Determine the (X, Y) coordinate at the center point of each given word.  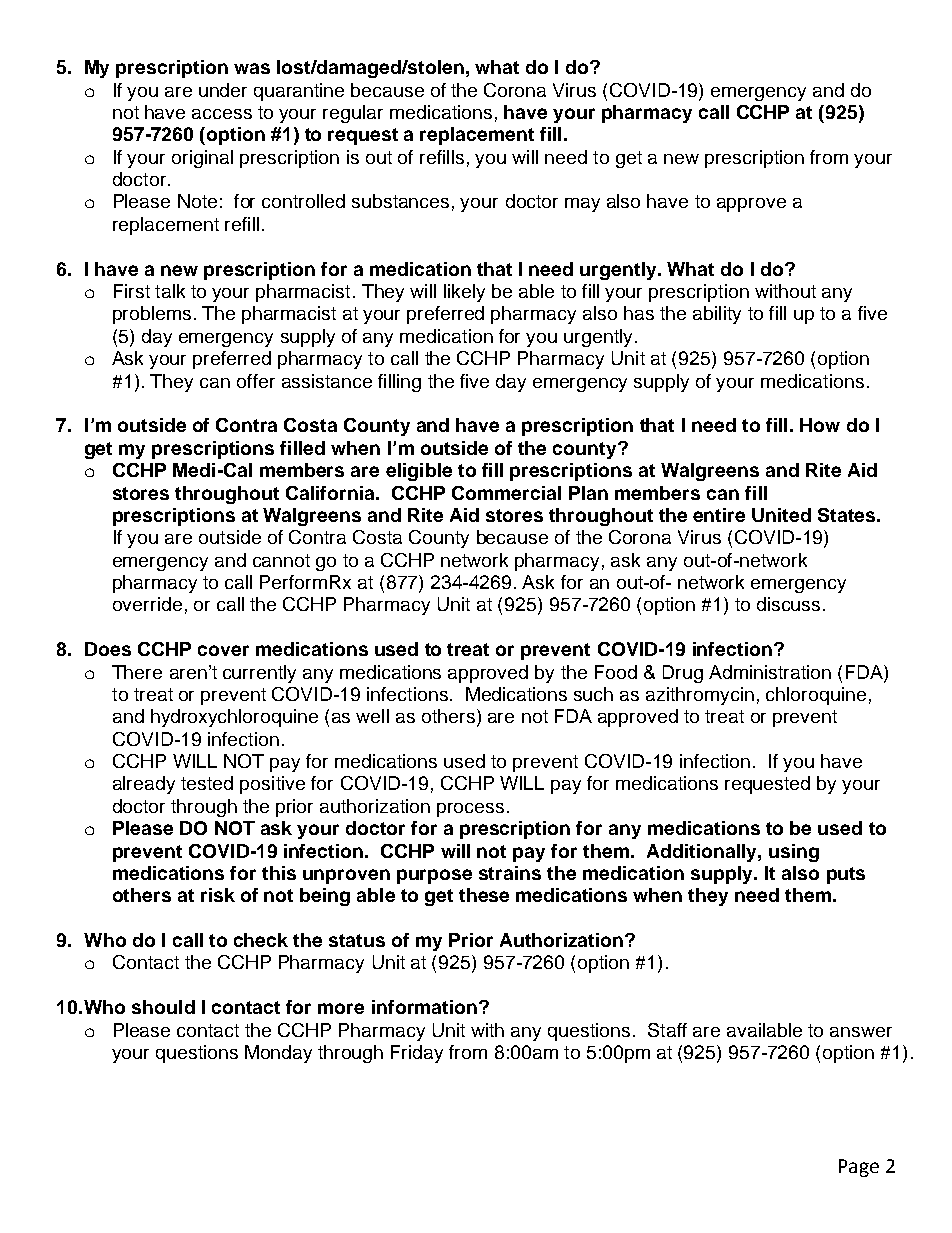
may (582, 205)
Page (859, 1168)
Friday (417, 1054)
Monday (278, 1054)
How (820, 425)
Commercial (506, 493)
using (794, 853)
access (222, 114)
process (470, 810)
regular (353, 114)
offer (256, 381)
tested (207, 783)
